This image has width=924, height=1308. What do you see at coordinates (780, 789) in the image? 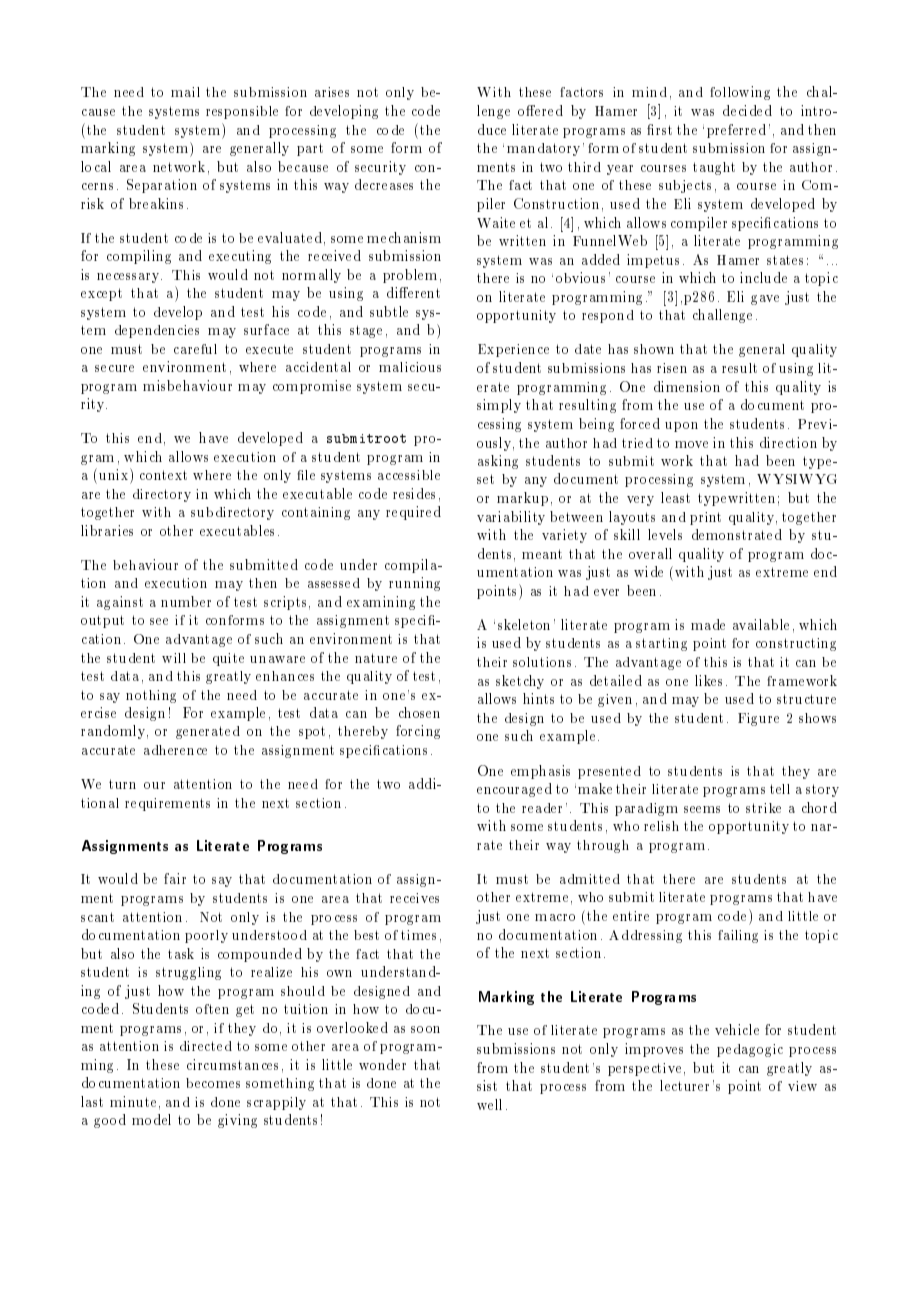
I see `tell` at bounding box center [780, 789].
